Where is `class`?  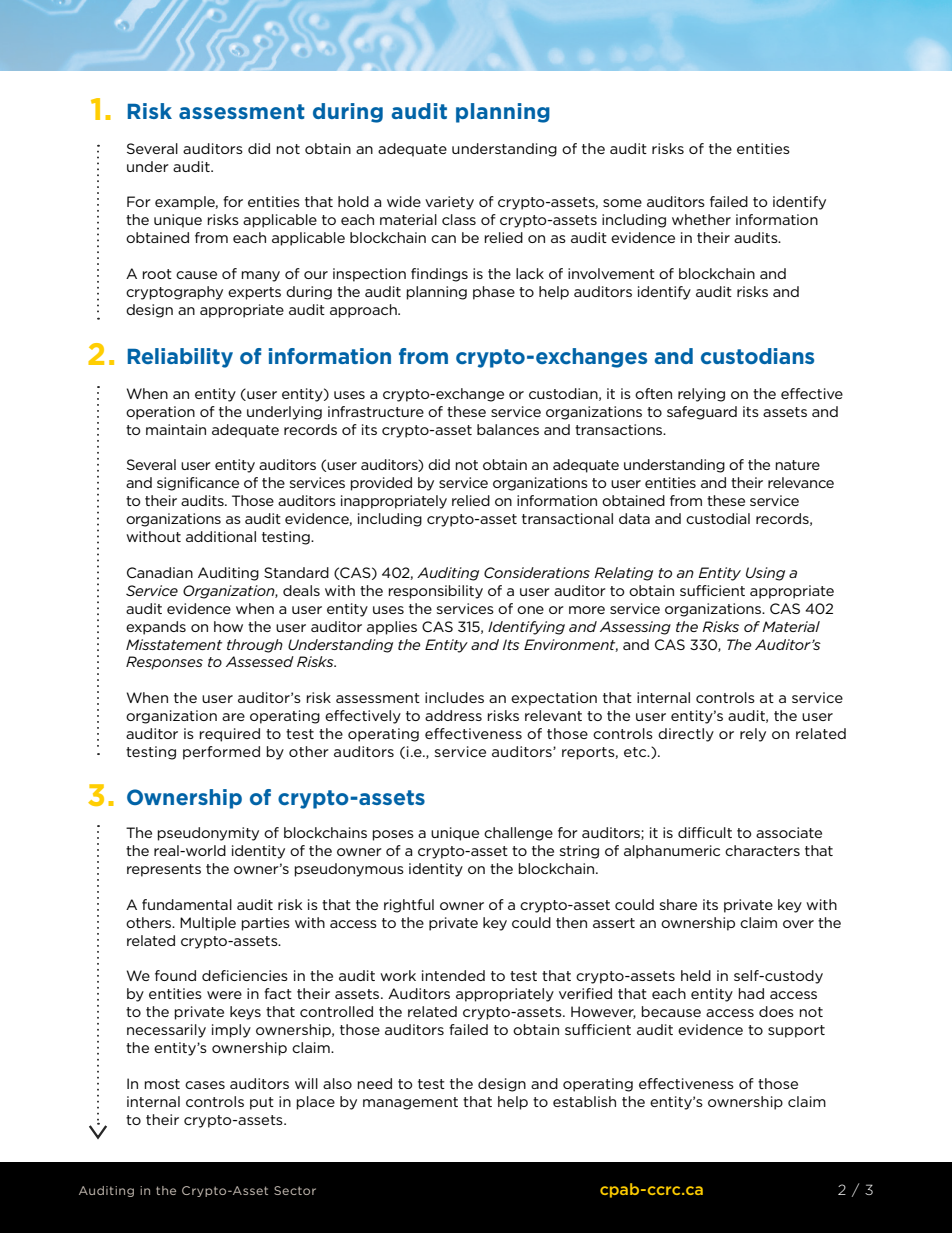
class is located at coordinates (459, 219).
